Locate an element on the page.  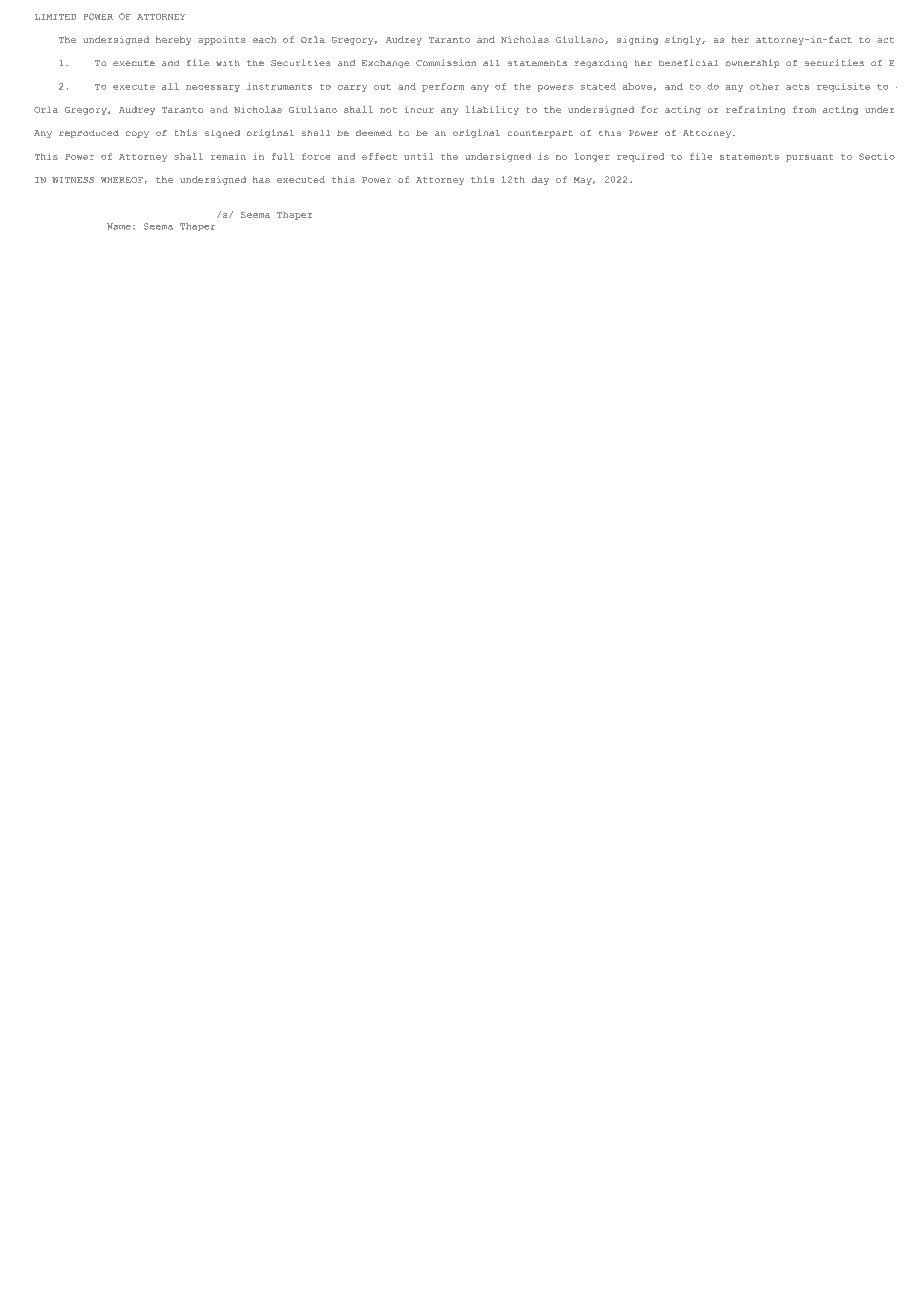
singly is located at coordinates (684, 40).
